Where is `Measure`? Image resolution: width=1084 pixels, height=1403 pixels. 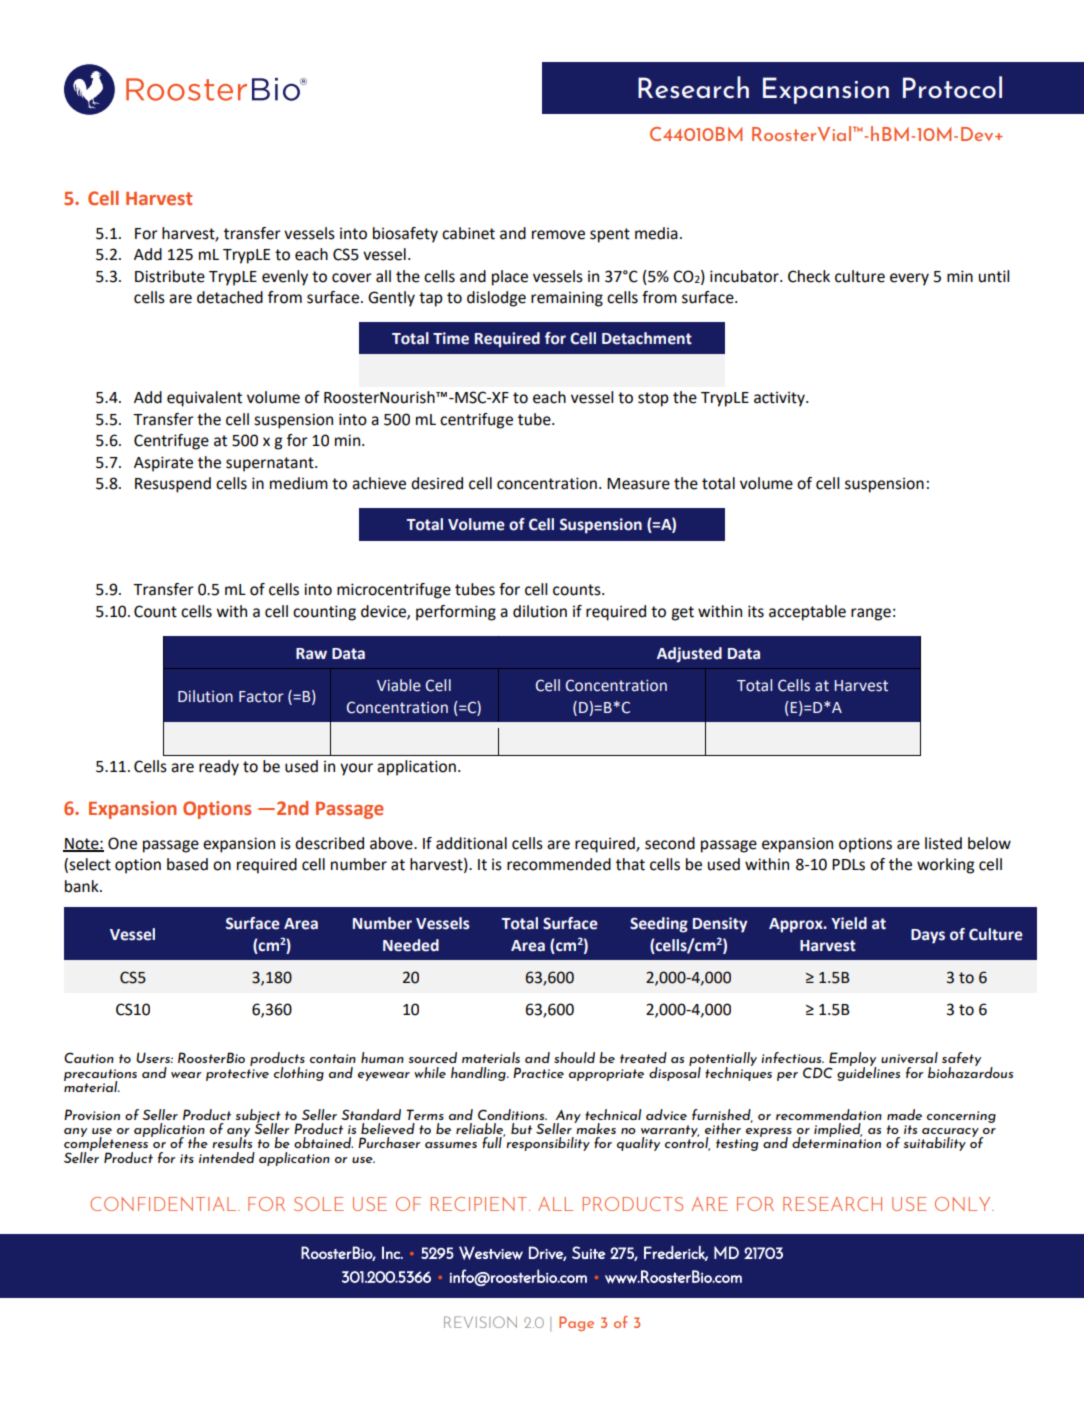
Measure is located at coordinates (638, 484).
